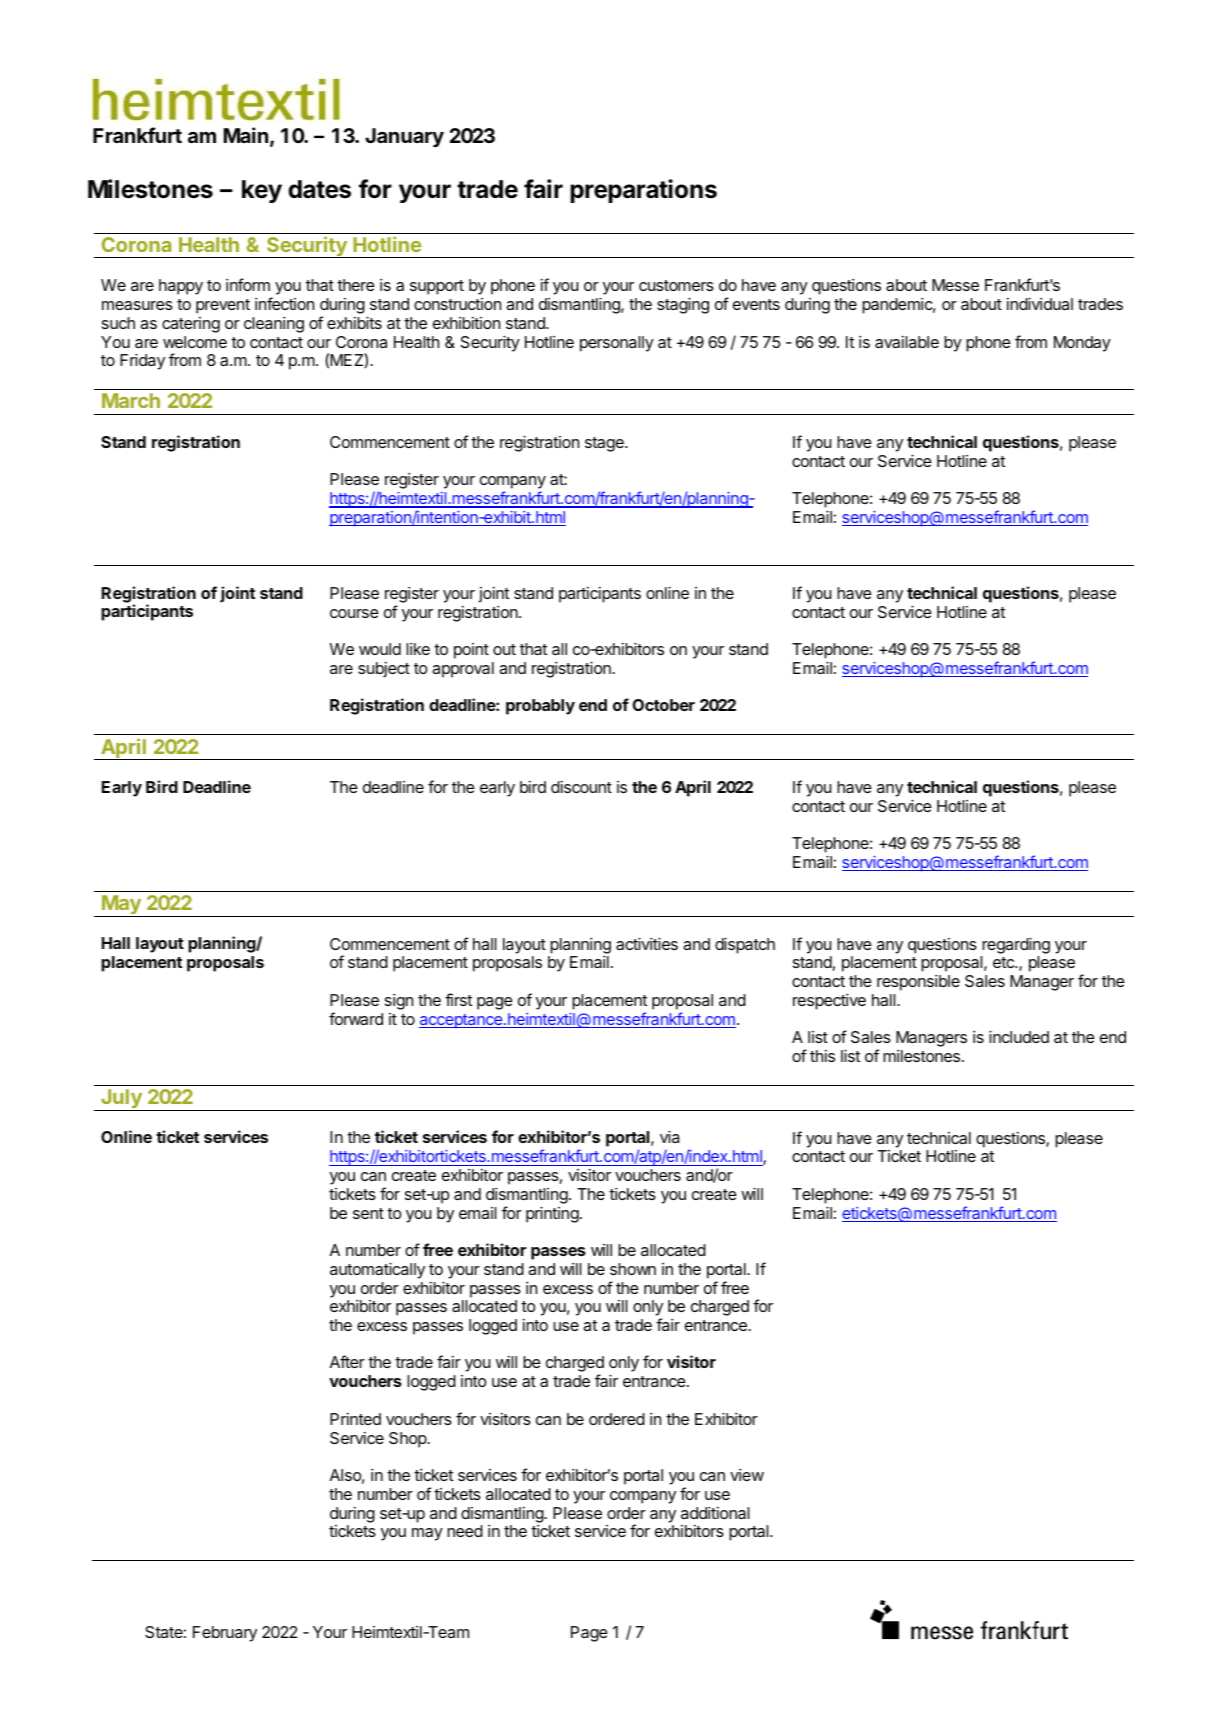 The height and width of the document is (1715, 1213). Describe the element at coordinates (1040, 303) in the document. I see `individual` at that location.
